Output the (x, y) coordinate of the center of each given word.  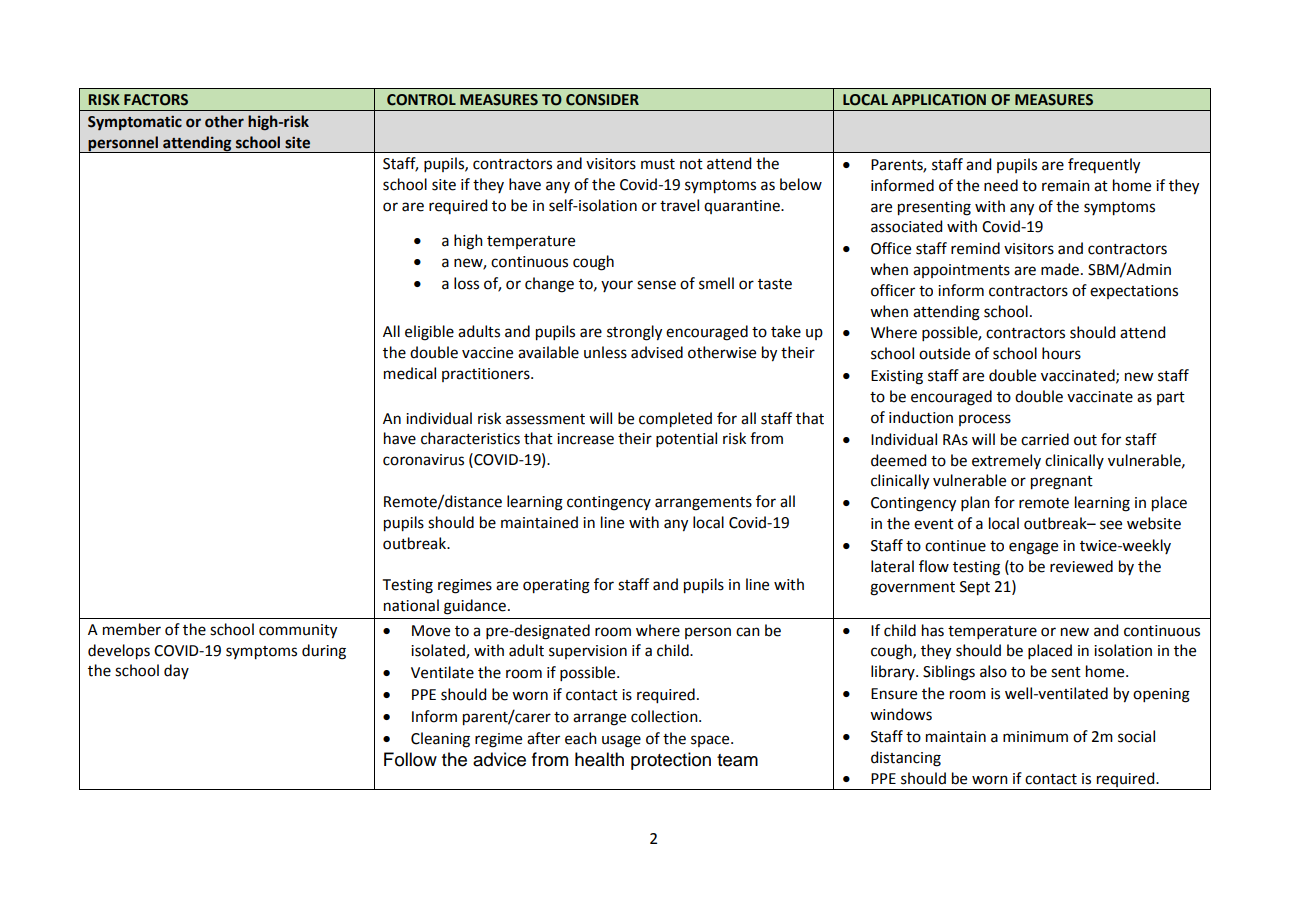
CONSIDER (602, 100)
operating (556, 586)
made (1060, 269)
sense (656, 285)
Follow (410, 759)
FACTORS (156, 100)
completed (675, 420)
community (298, 631)
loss (466, 283)
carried (1045, 439)
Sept (975, 588)
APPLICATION (939, 100)
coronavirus (423, 460)
